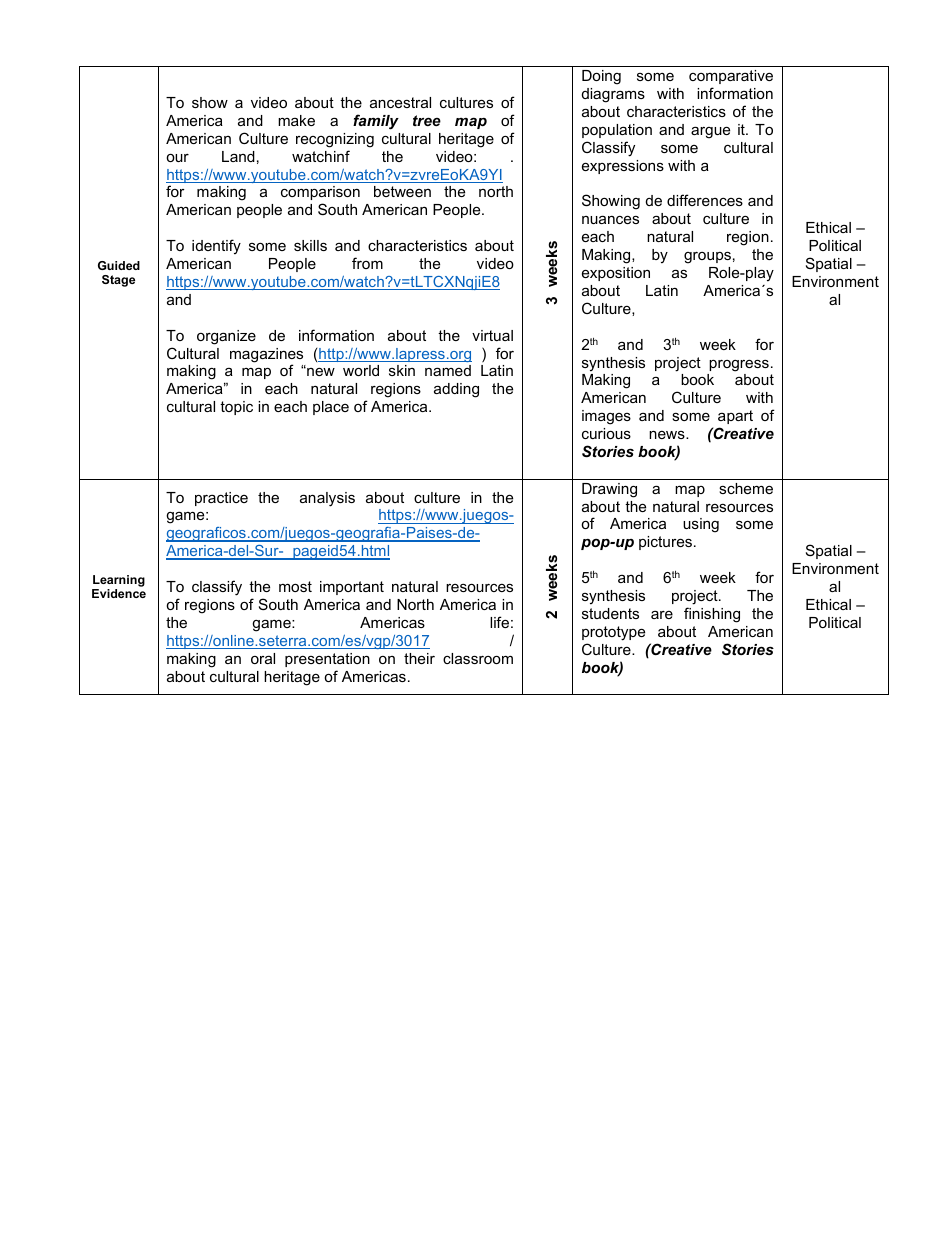  I want to click on oral, so click(263, 658).
